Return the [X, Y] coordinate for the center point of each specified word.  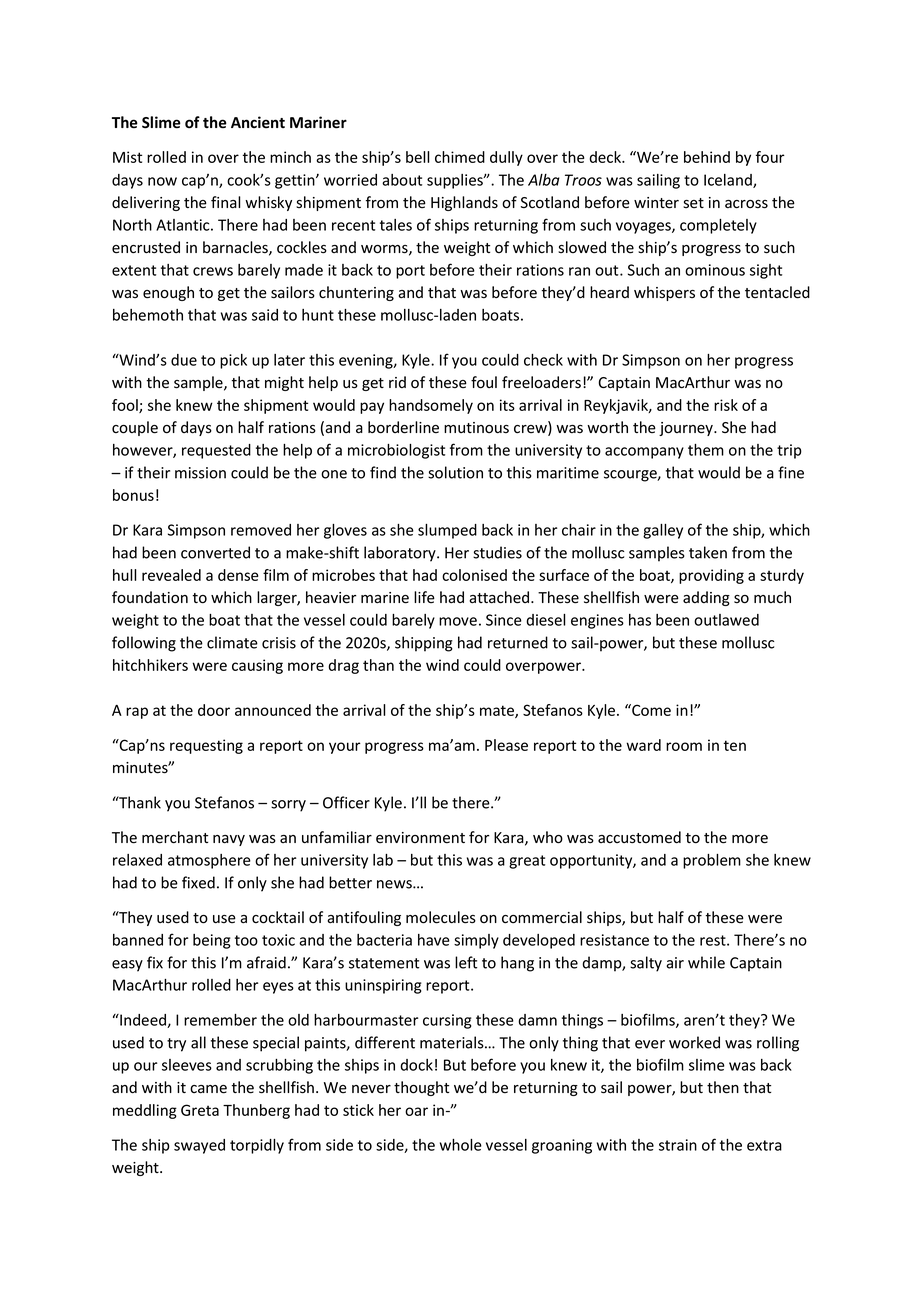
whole [461, 1145]
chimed [460, 157]
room [684, 746]
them [706, 450]
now [162, 181]
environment [420, 838]
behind [707, 157]
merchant [175, 837]
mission [200, 473]
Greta [200, 1110]
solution [455, 472]
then [723, 1087]
